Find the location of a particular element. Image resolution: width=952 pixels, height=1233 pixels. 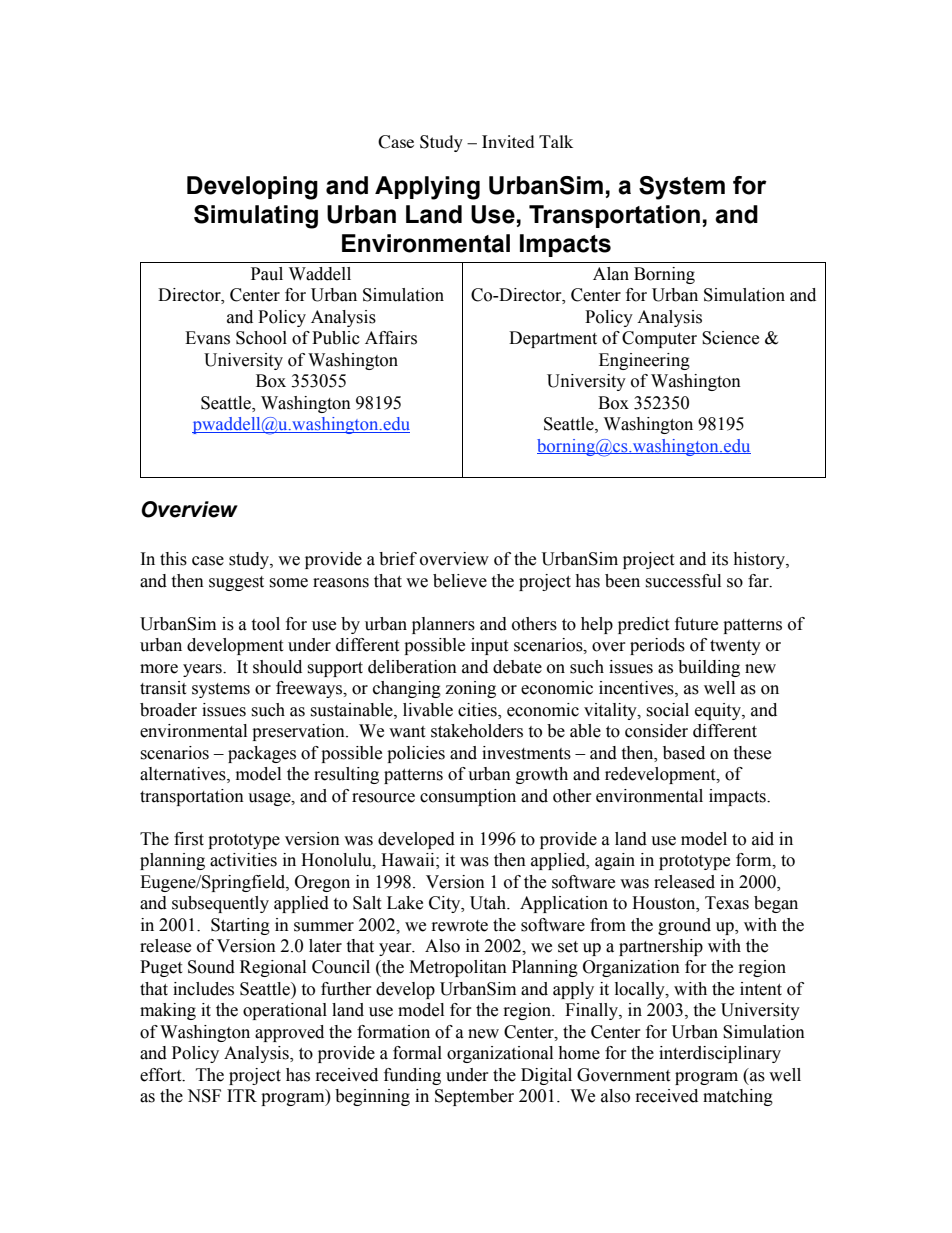

Utah is located at coordinates (489, 903).
